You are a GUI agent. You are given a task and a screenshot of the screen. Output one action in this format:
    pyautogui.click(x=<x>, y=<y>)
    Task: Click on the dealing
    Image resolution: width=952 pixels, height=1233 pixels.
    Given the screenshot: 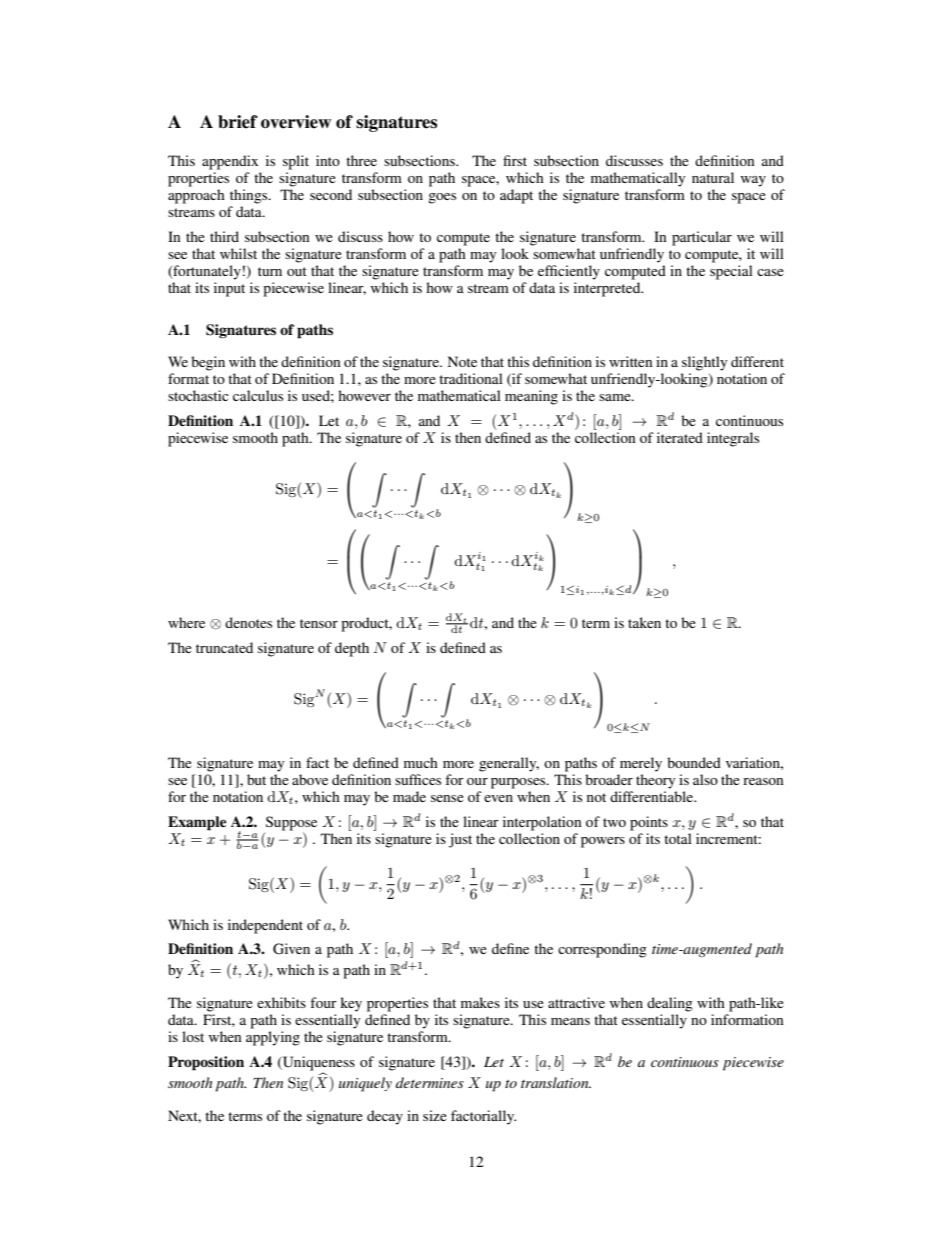 What is the action you would take?
    pyautogui.click(x=670, y=1004)
